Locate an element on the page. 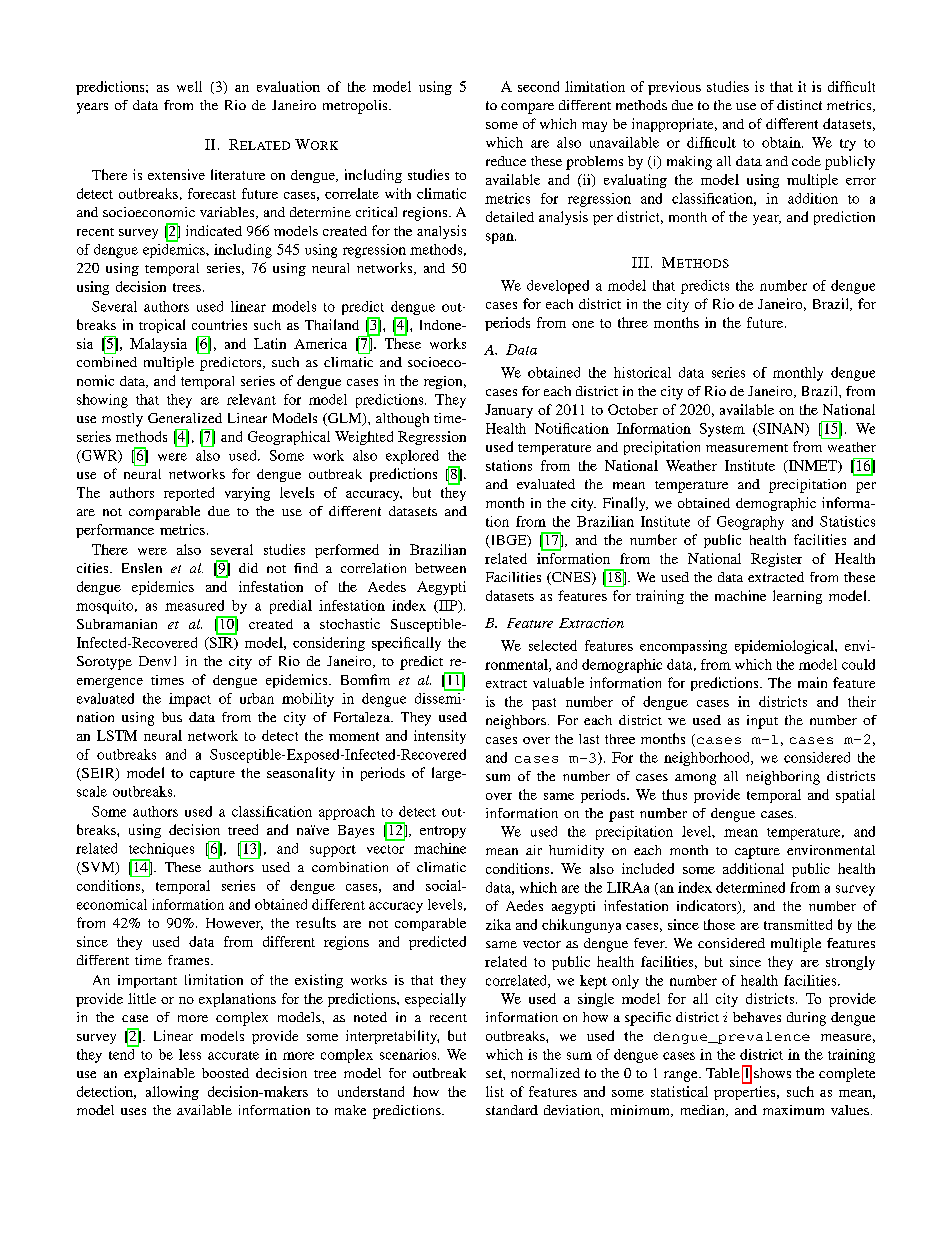 The width and height of the document is (952, 1233). intensity is located at coordinates (440, 737).
